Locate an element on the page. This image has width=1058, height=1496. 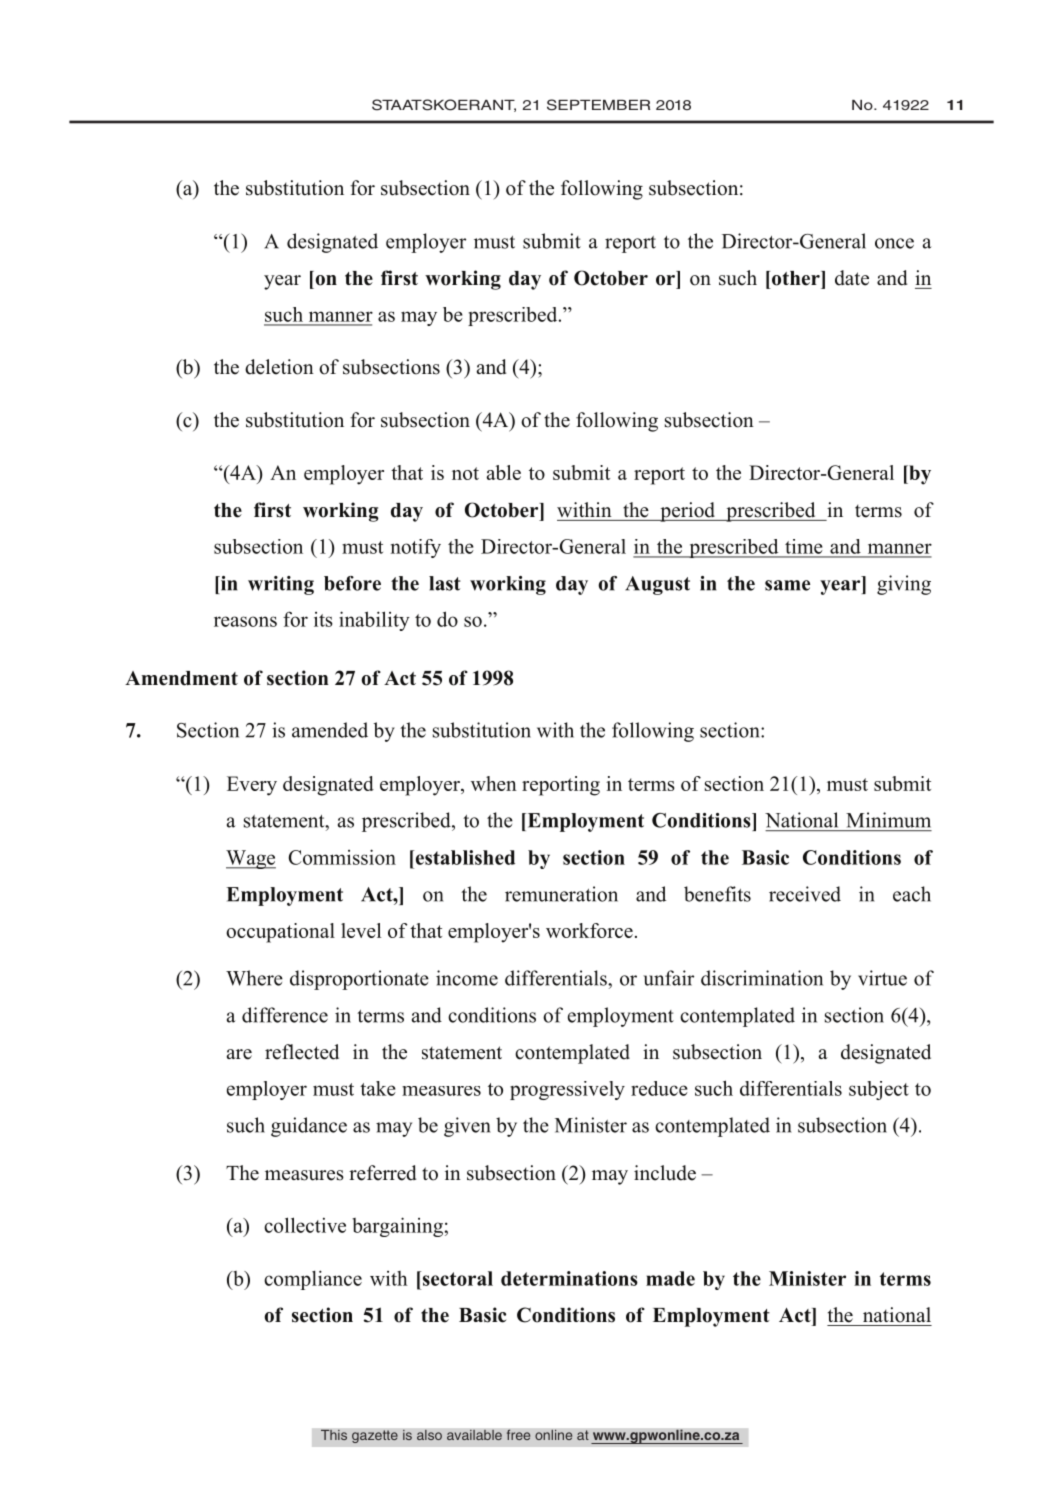
time is located at coordinates (803, 546).
